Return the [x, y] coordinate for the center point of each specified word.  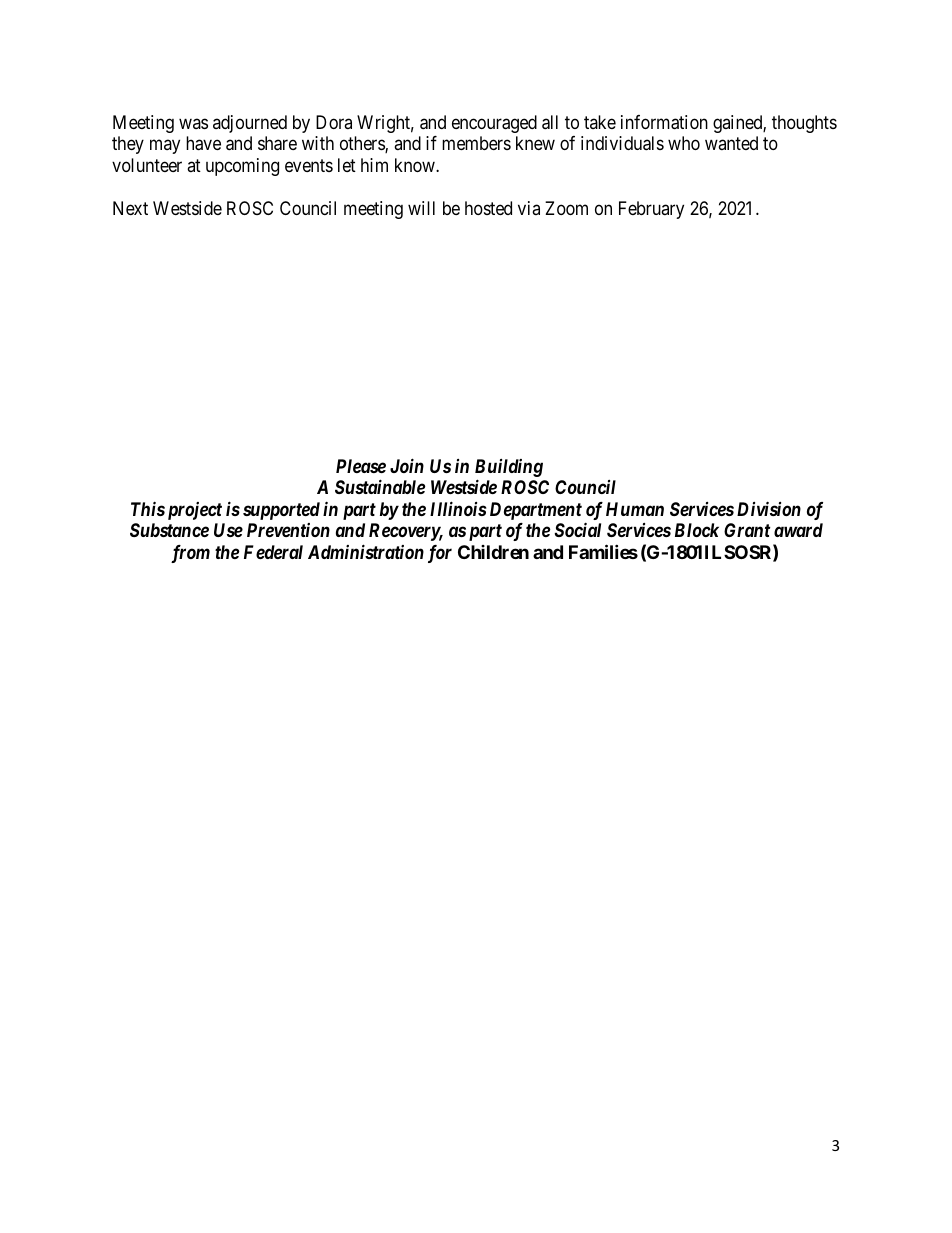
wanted [731, 143]
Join [407, 465]
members [476, 143]
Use [228, 530]
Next [130, 208]
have [203, 143]
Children [493, 552]
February [651, 210]
